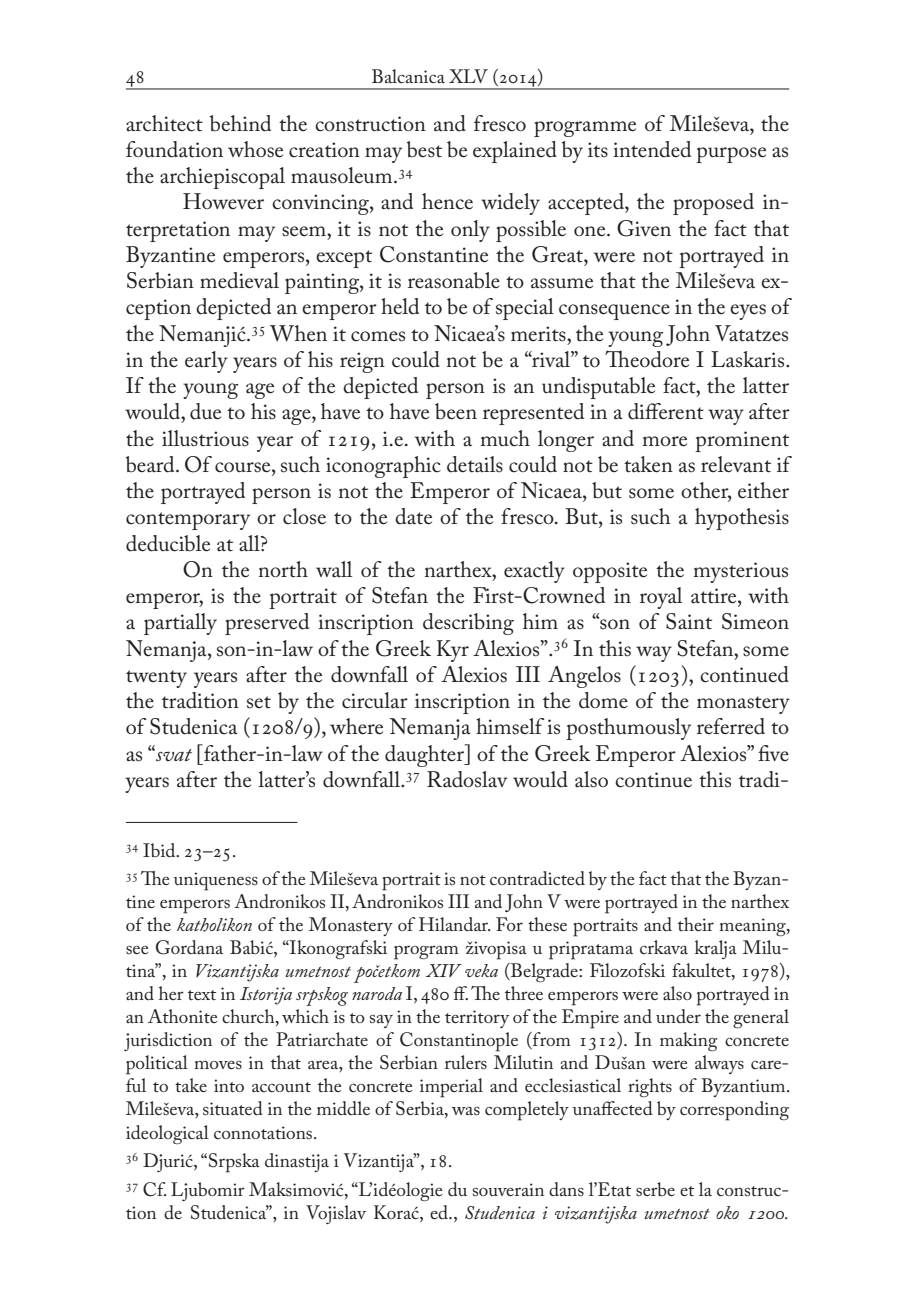 The image size is (915, 1316). I want to click on details, so click(475, 464).
